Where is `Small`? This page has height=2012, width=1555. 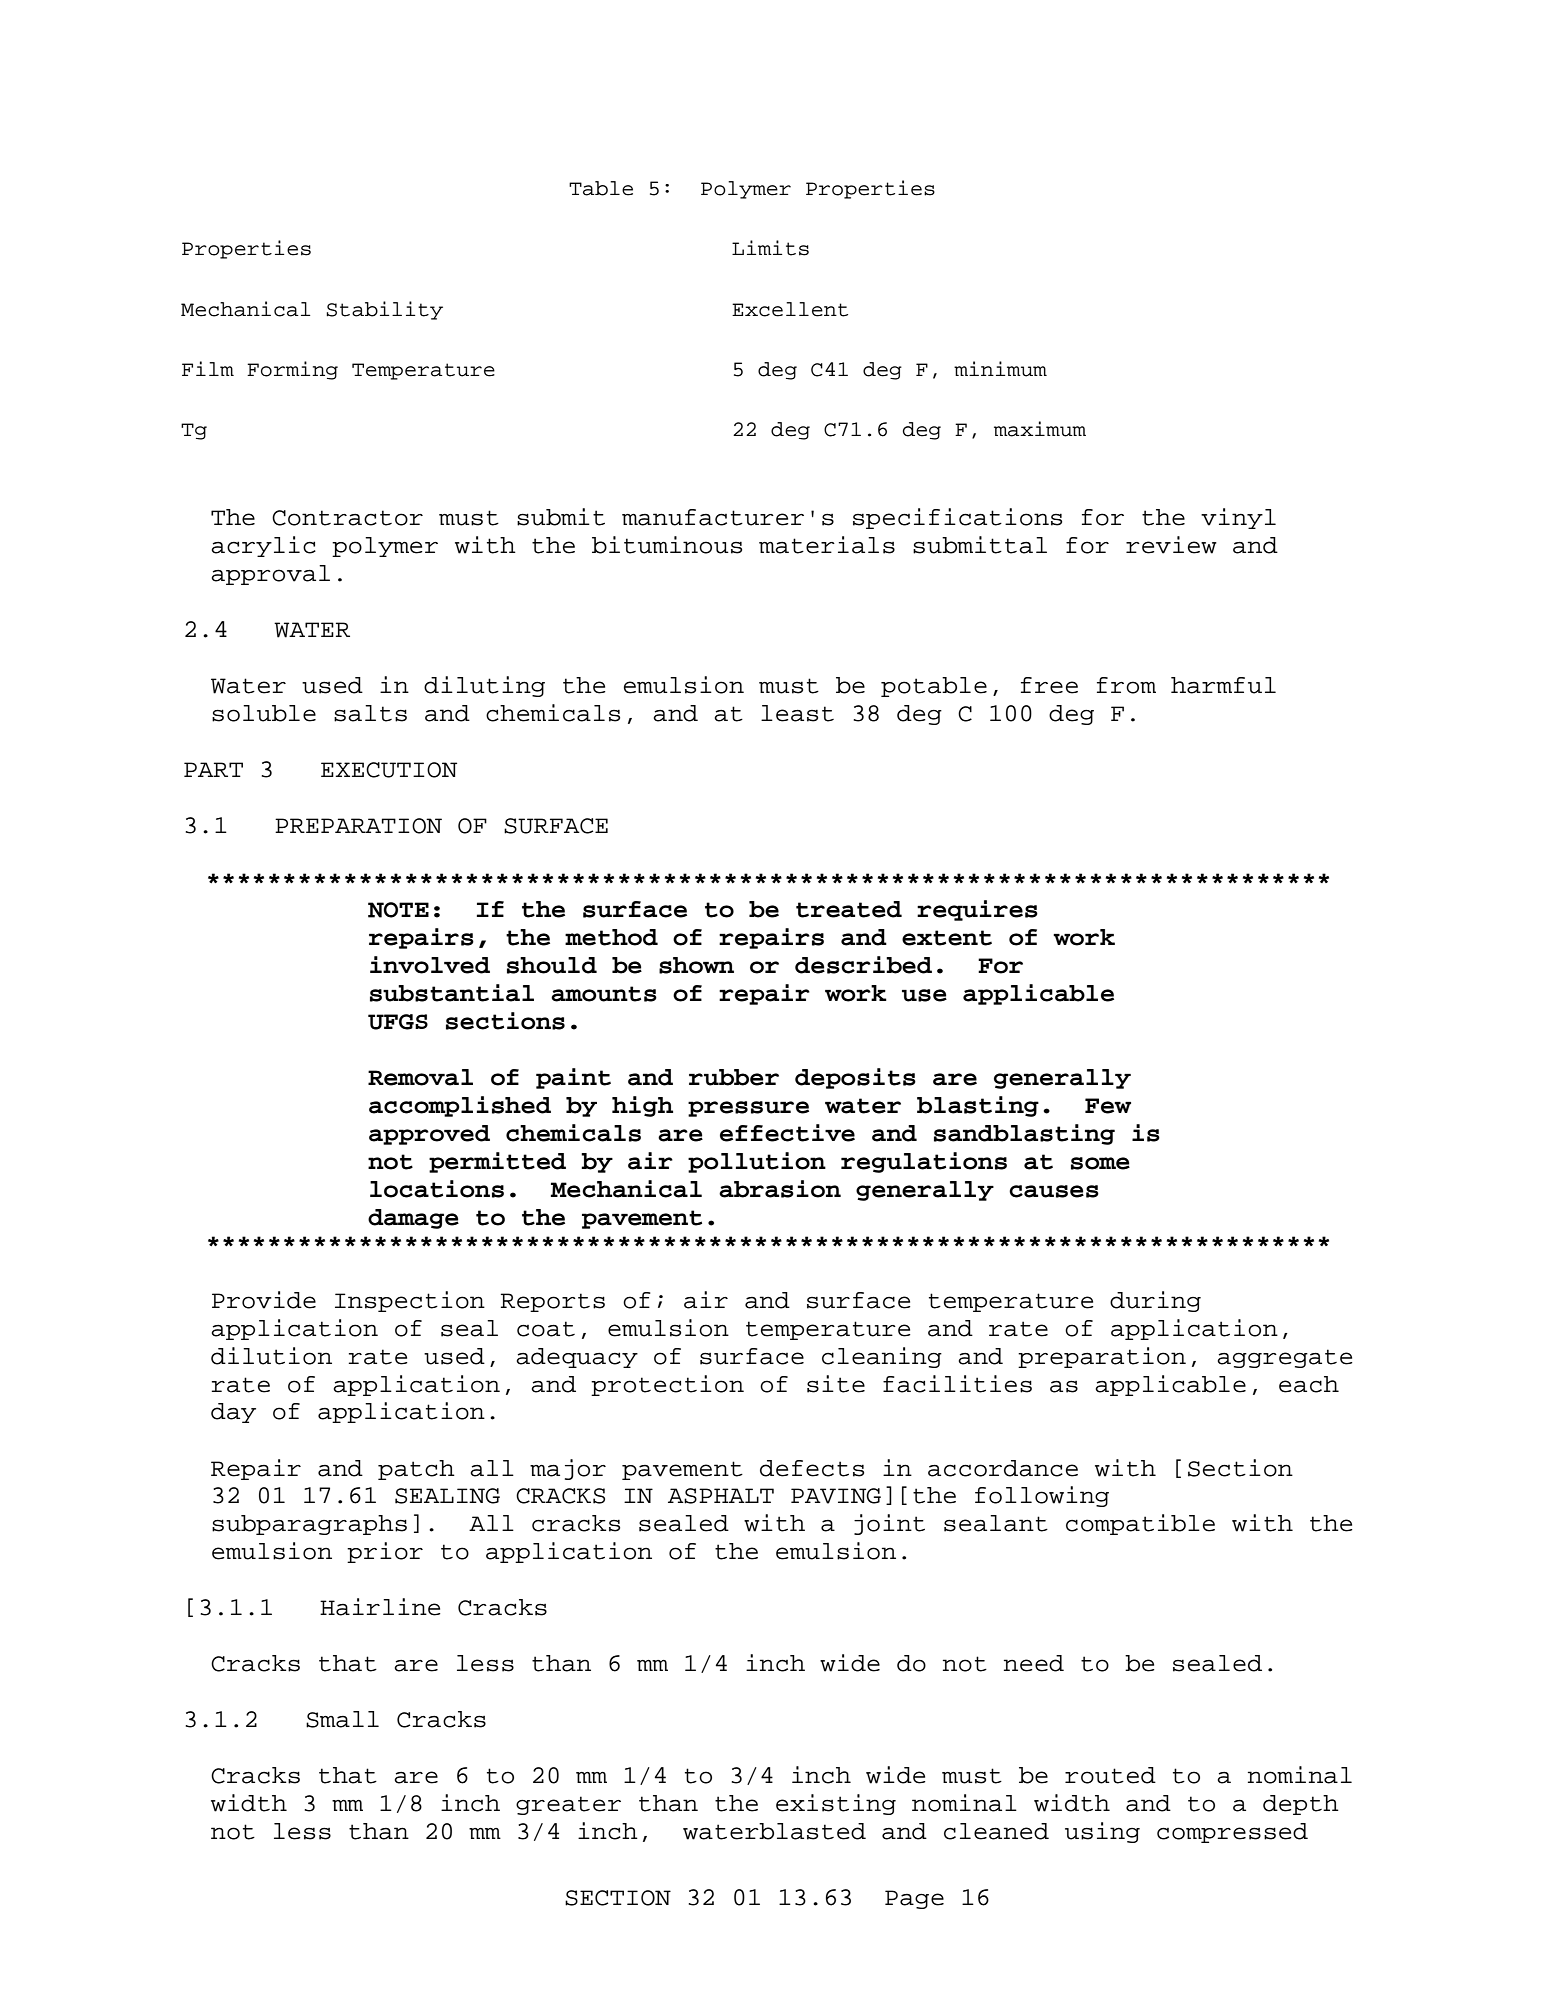
Small is located at coordinates (342, 1719).
